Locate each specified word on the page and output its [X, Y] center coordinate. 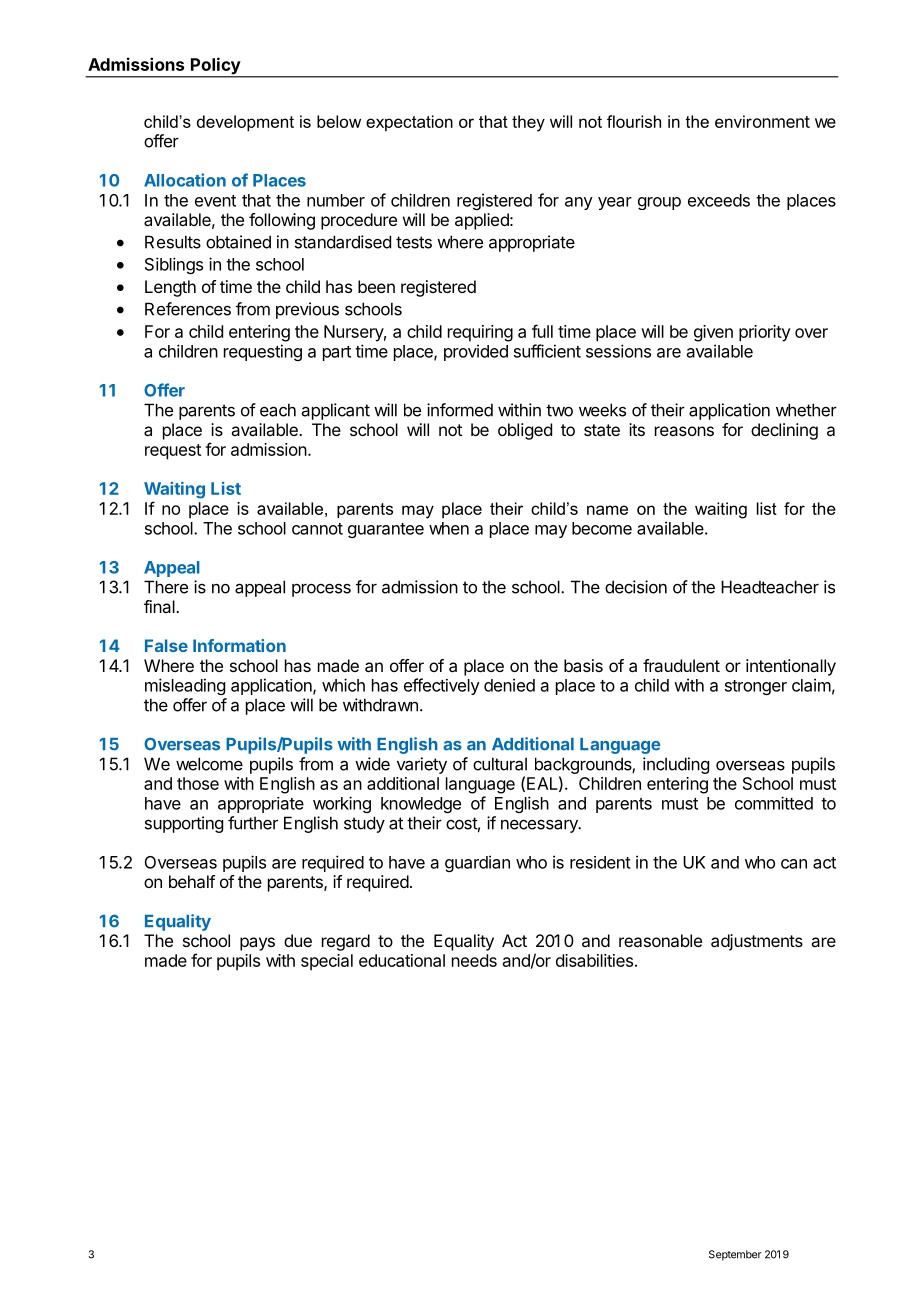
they [528, 123]
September [735, 1255]
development [245, 123]
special [327, 962]
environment [762, 121]
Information [239, 645]
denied [509, 685]
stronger [756, 687]
